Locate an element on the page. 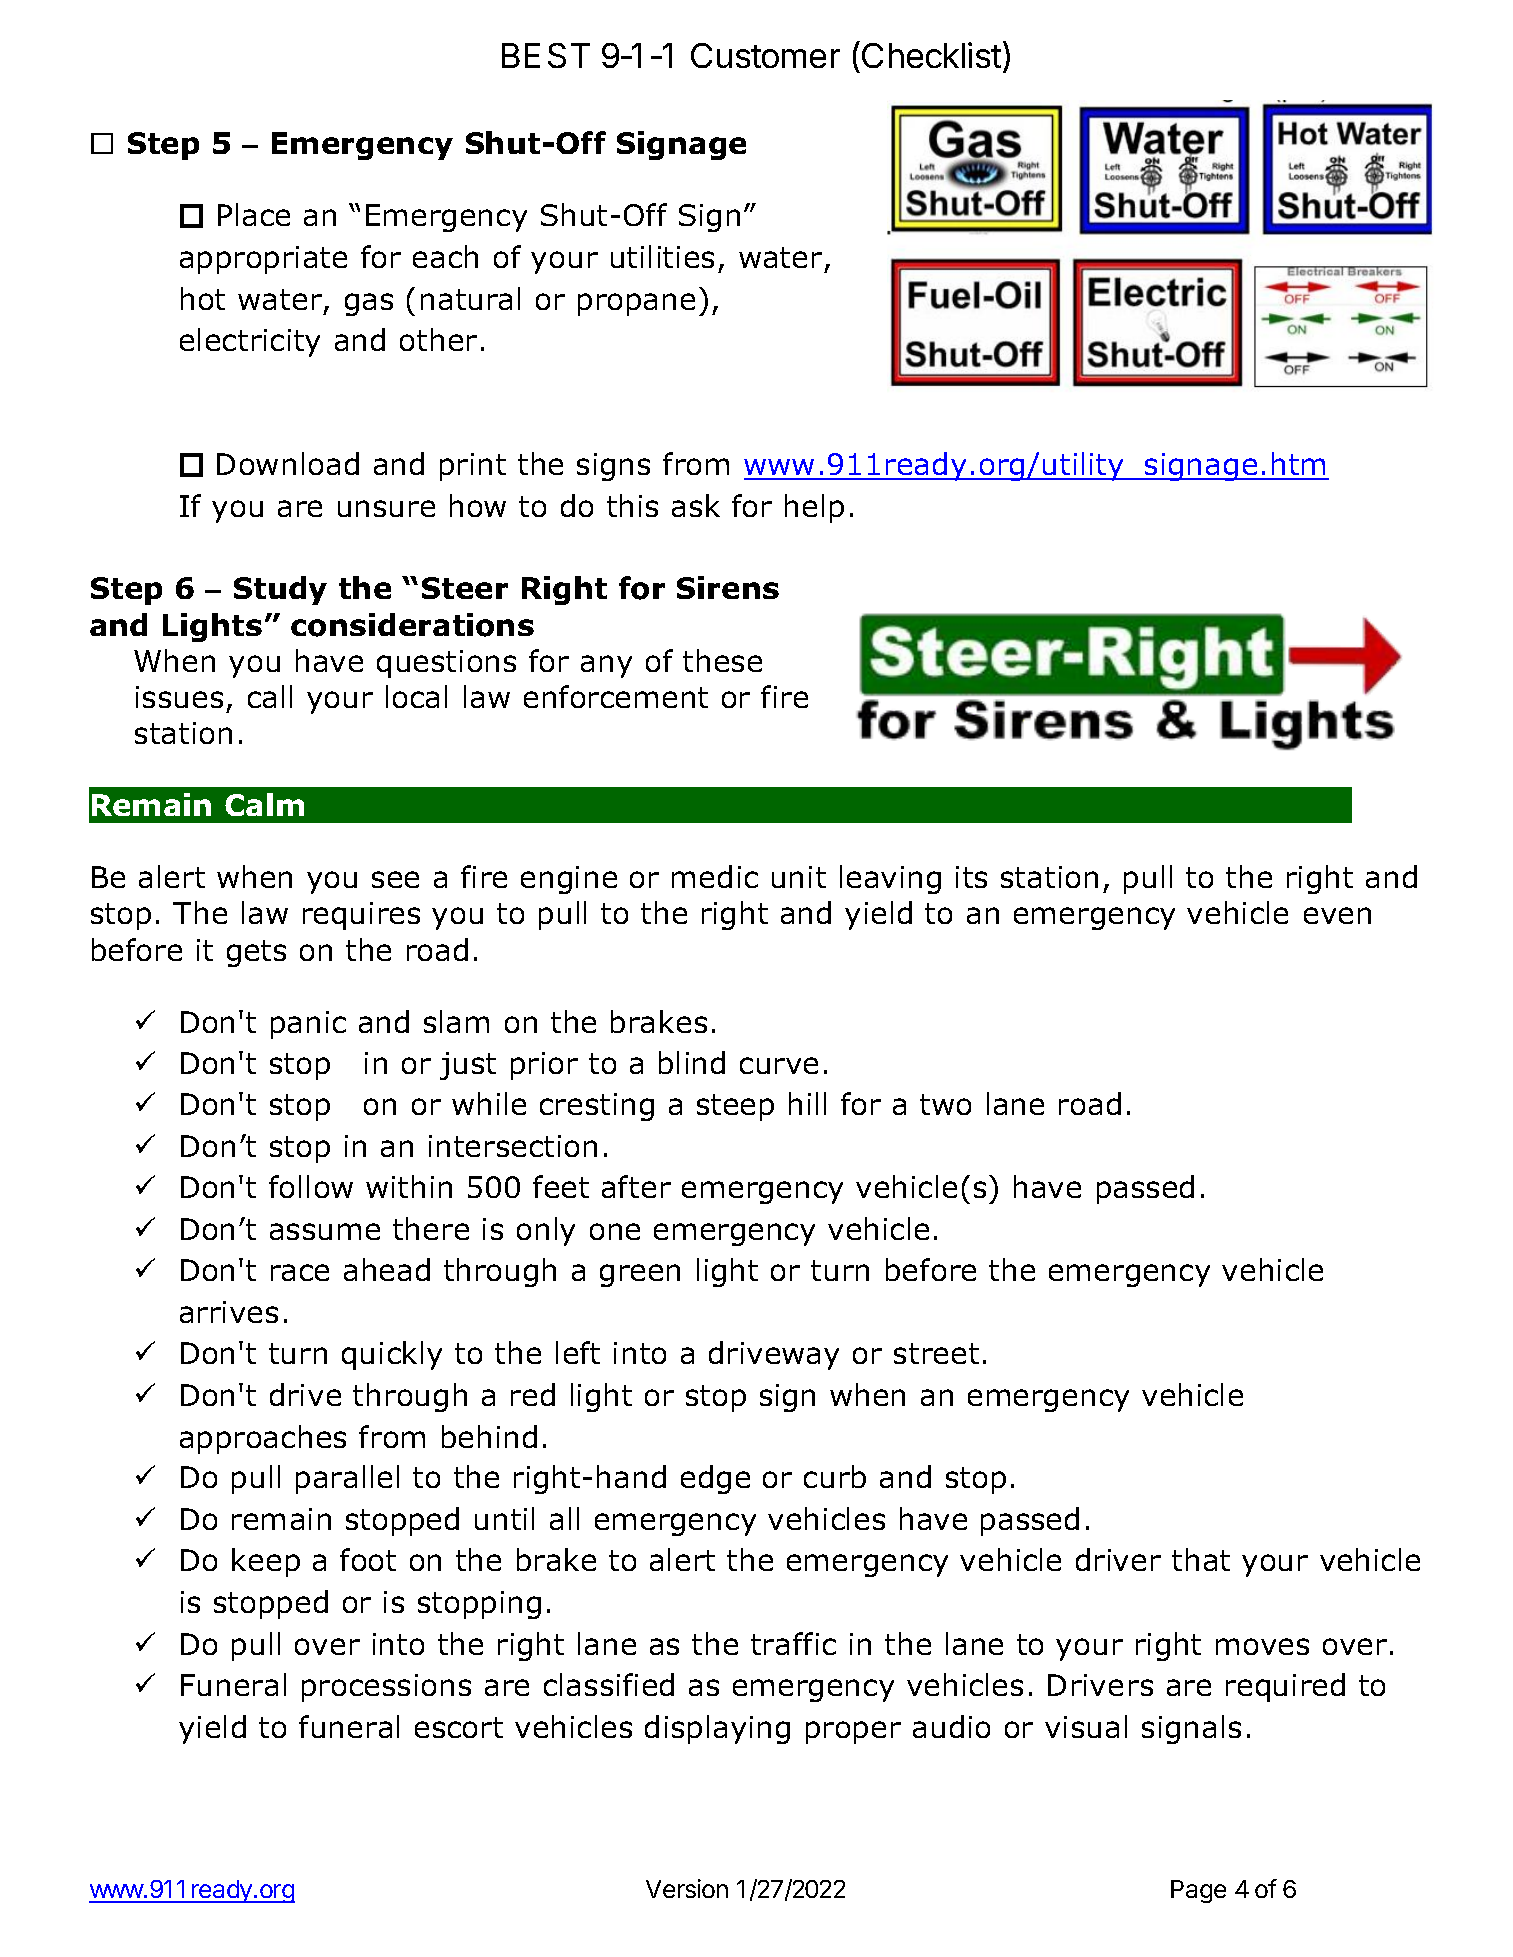  Sirens is located at coordinates (728, 587).
